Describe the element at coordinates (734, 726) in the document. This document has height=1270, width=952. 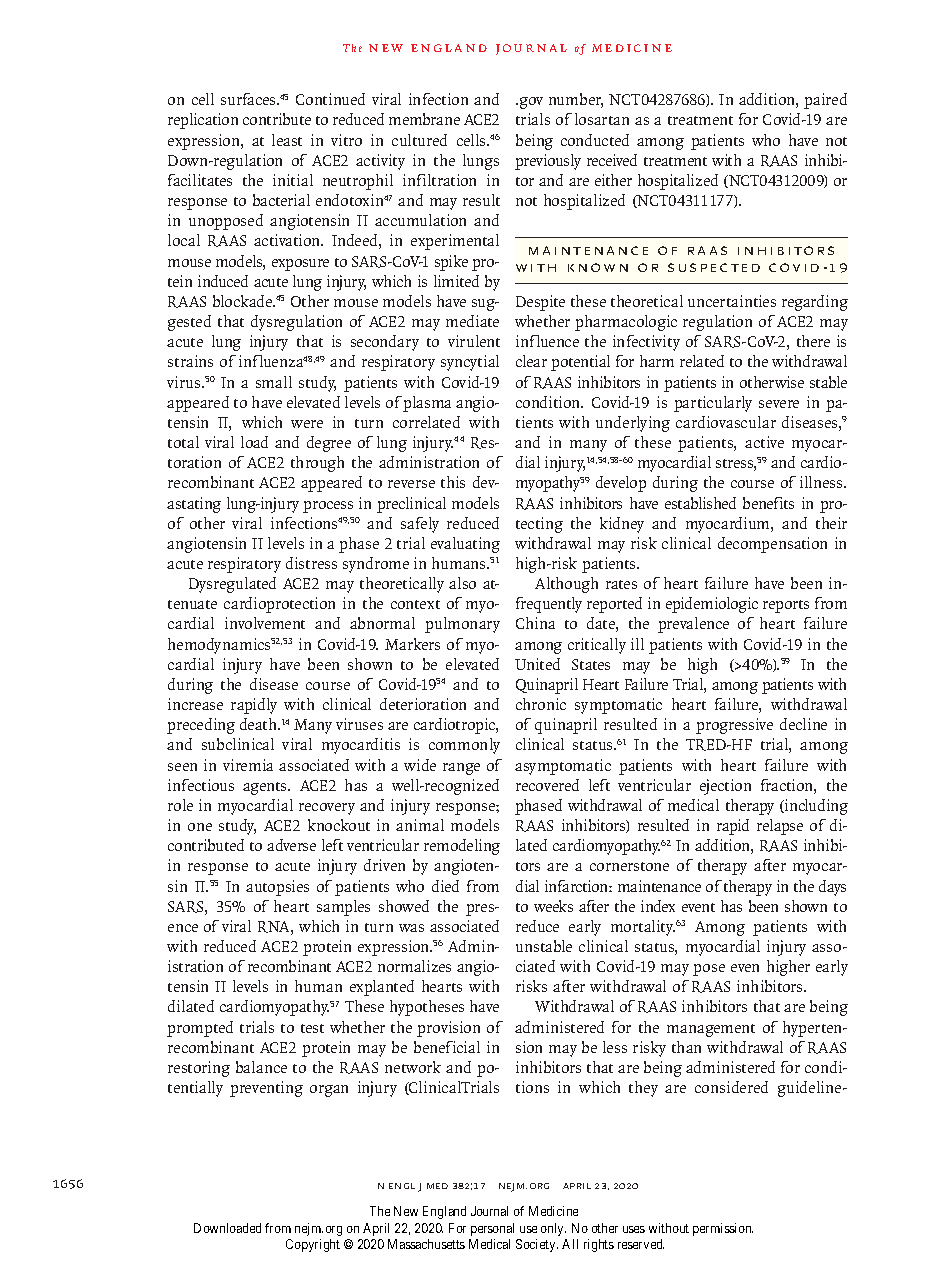
I see `progressive` at that location.
